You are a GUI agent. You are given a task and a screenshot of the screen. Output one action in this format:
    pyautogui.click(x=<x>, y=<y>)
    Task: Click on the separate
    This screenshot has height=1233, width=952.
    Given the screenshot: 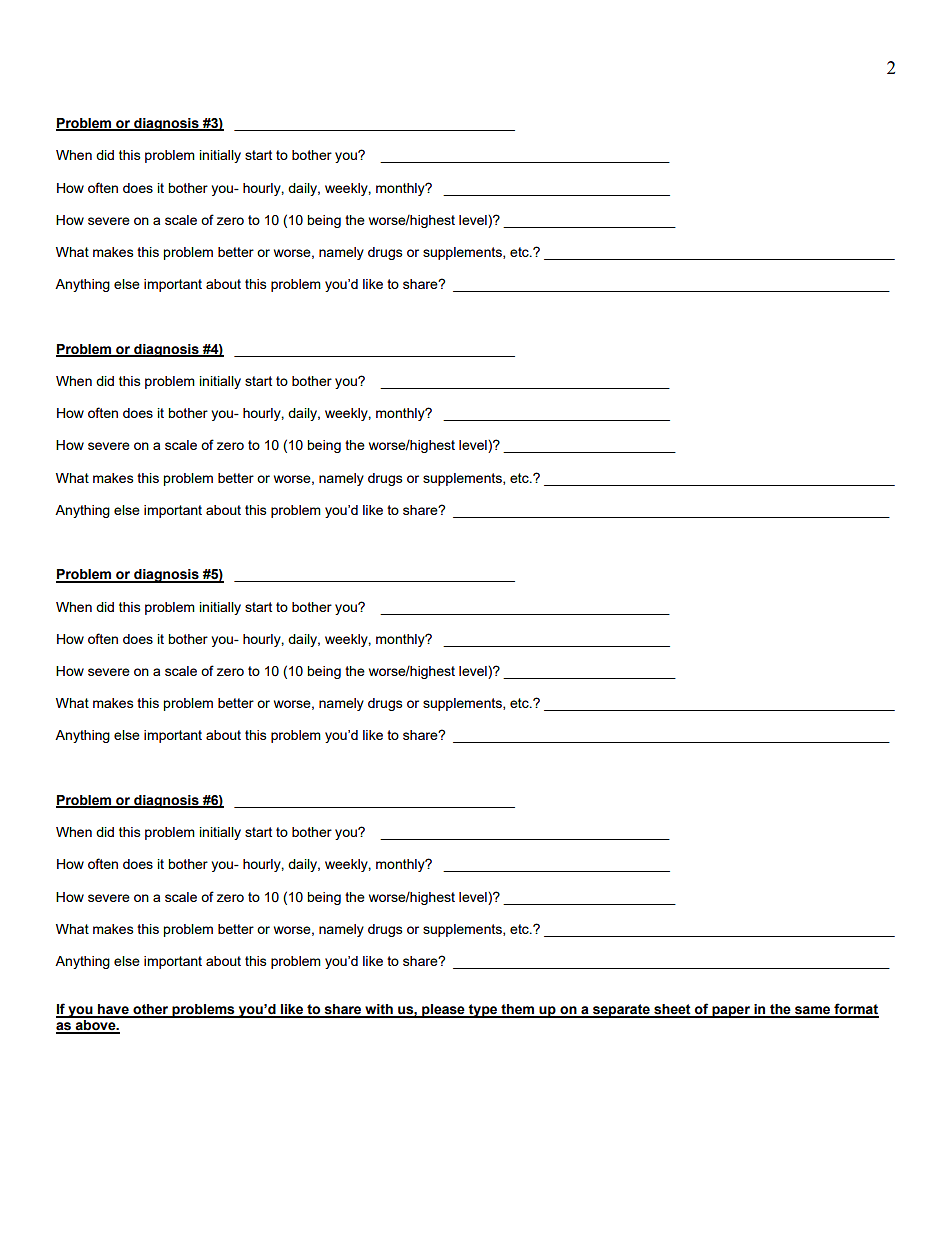 What is the action you would take?
    pyautogui.click(x=621, y=1011)
